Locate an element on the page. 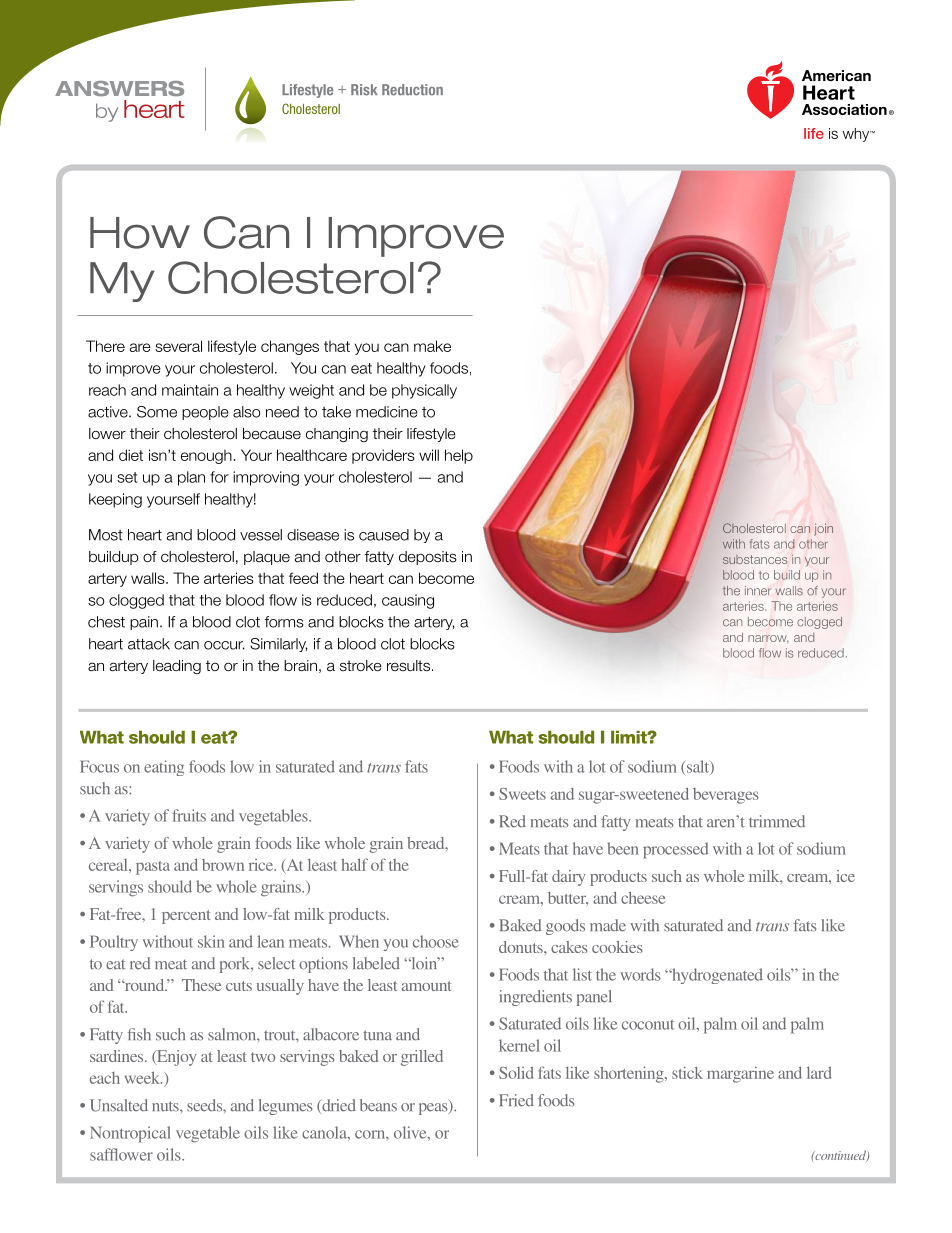 This document has width=952, height=1233. ANSWERS is located at coordinates (119, 88).
